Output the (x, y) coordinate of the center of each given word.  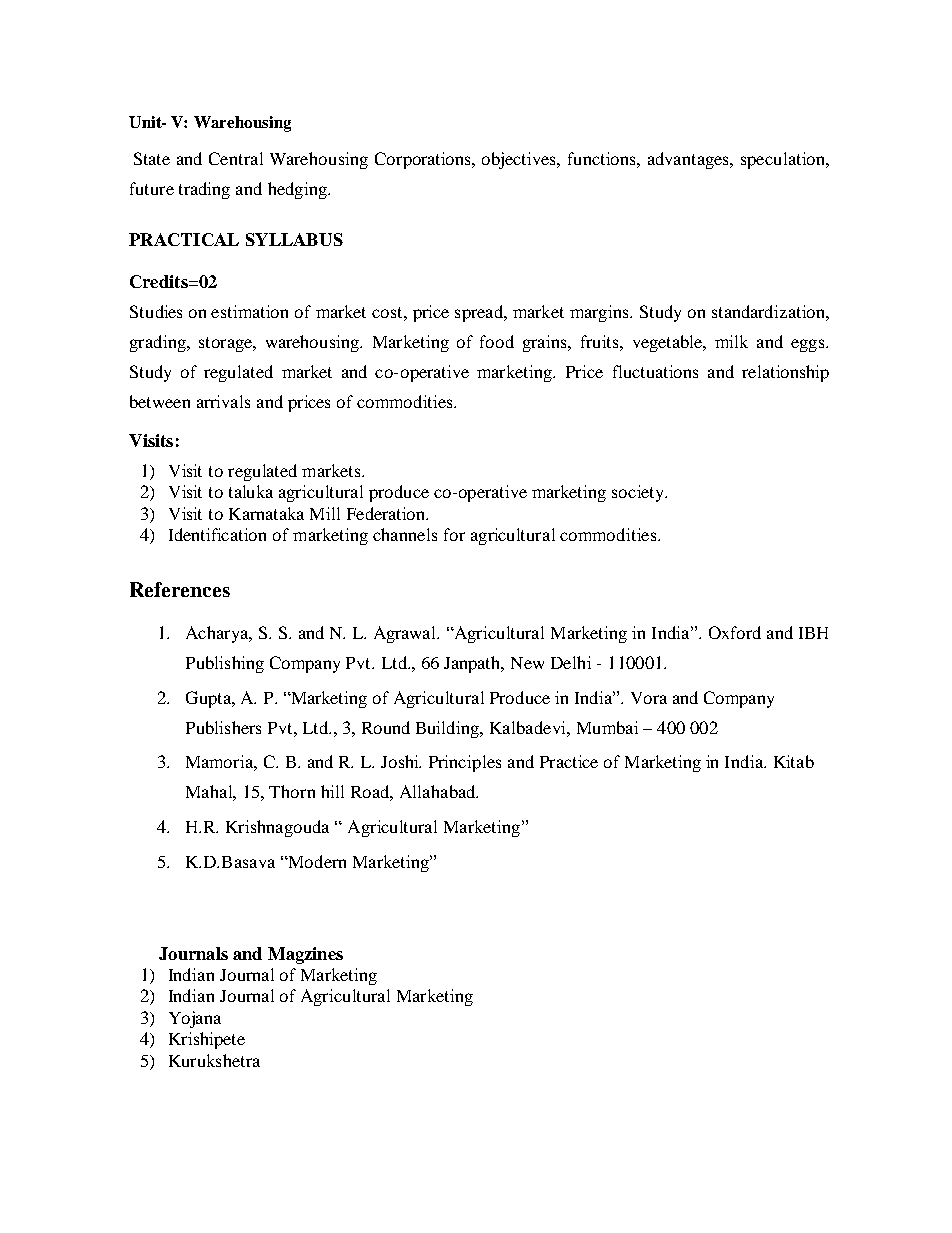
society (639, 493)
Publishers (223, 727)
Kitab (794, 761)
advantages (690, 160)
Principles (465, 763)
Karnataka (266, 513)
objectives (520, 160)
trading (204, 190)
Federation (387, 513)
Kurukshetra (214, 1060)
